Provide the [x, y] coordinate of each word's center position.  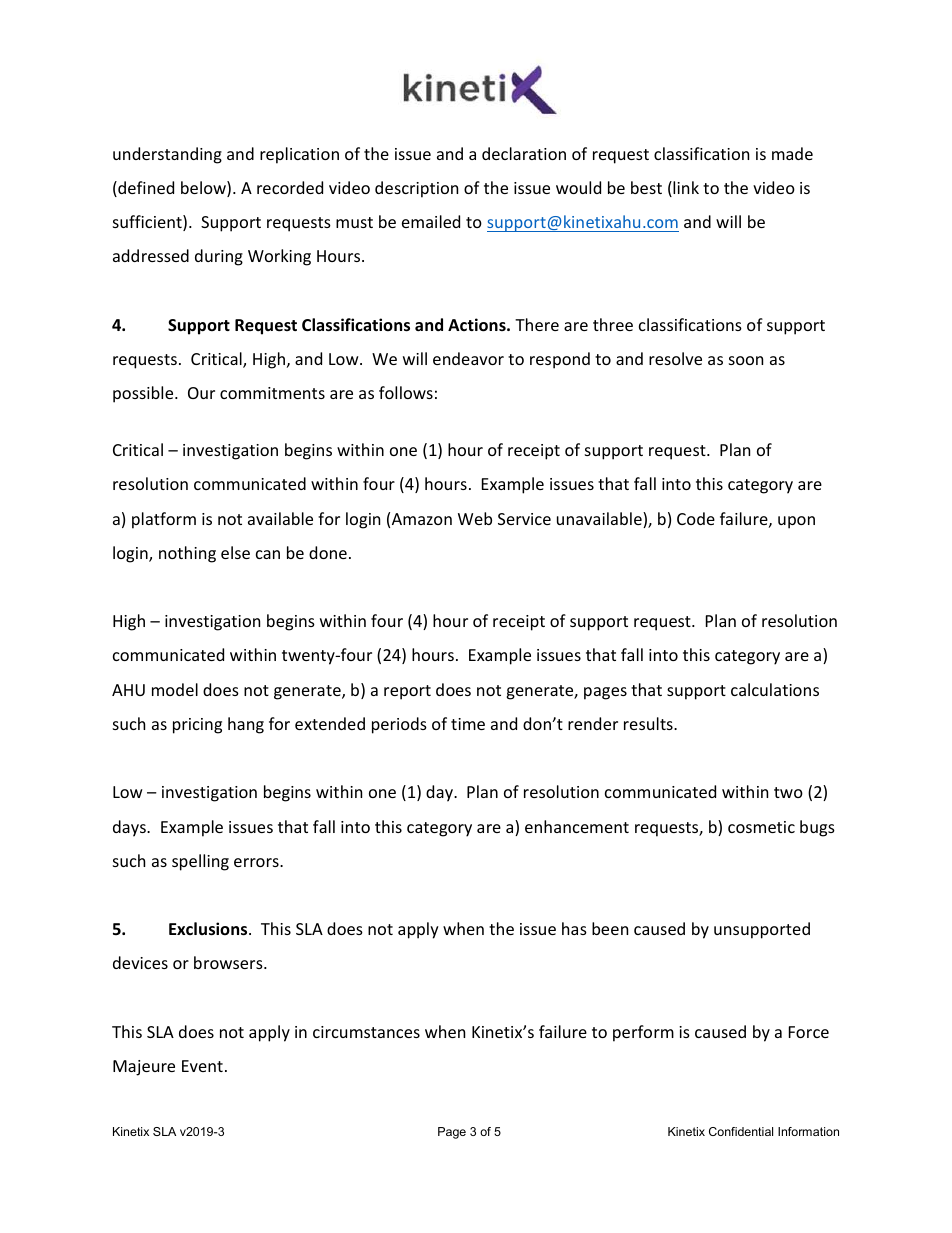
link [685, 189]
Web [475, 518]
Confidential [741, 1131]
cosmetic [761, 827]
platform [164, 520]
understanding [167, 155]
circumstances [366, 1032]
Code [696, 518]
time [468, 724]
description [416, 189]
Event [202, 1066]
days [130, 828]
